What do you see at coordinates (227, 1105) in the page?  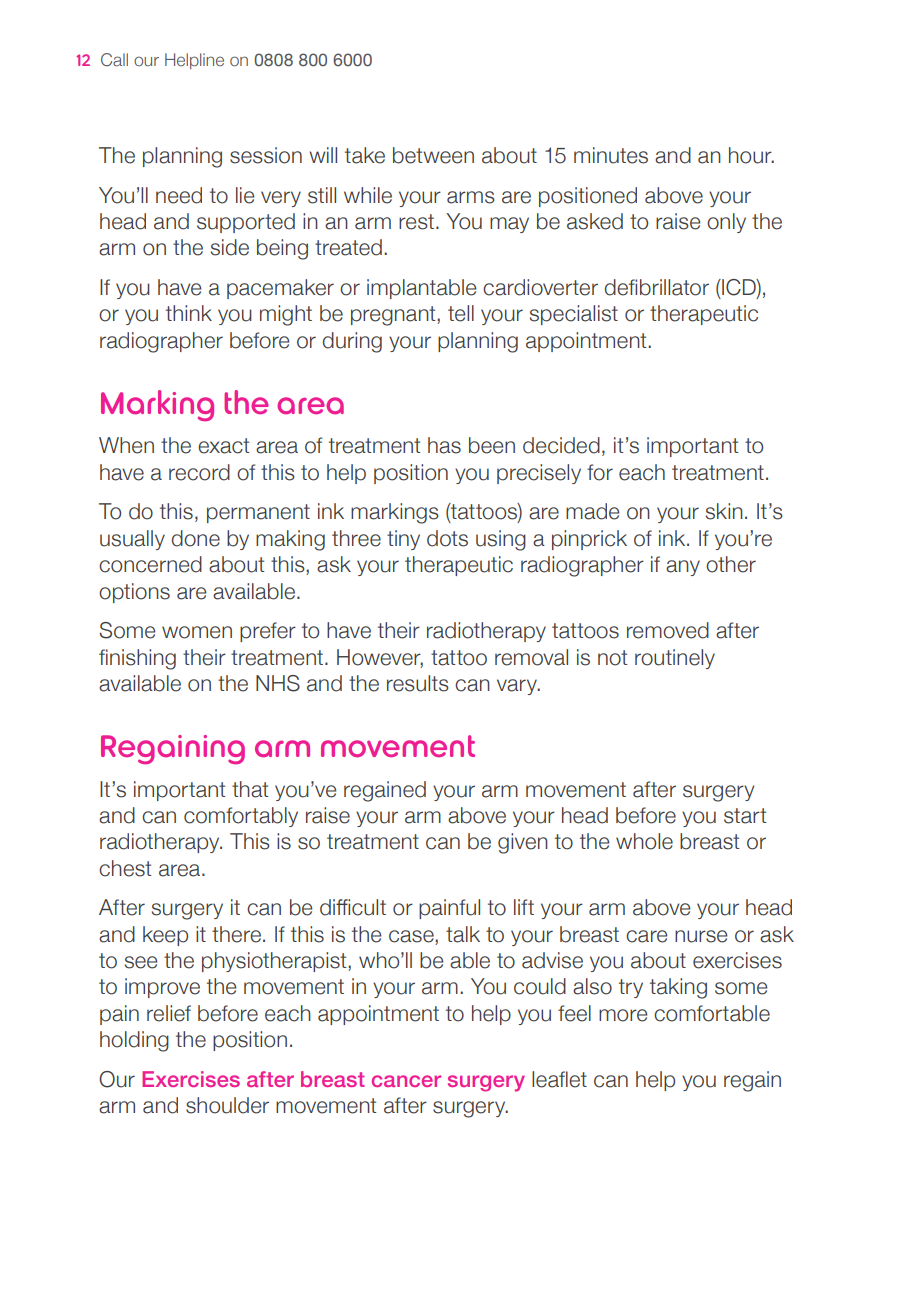 I see `shoulder` at bounding box center [227, 1105].
